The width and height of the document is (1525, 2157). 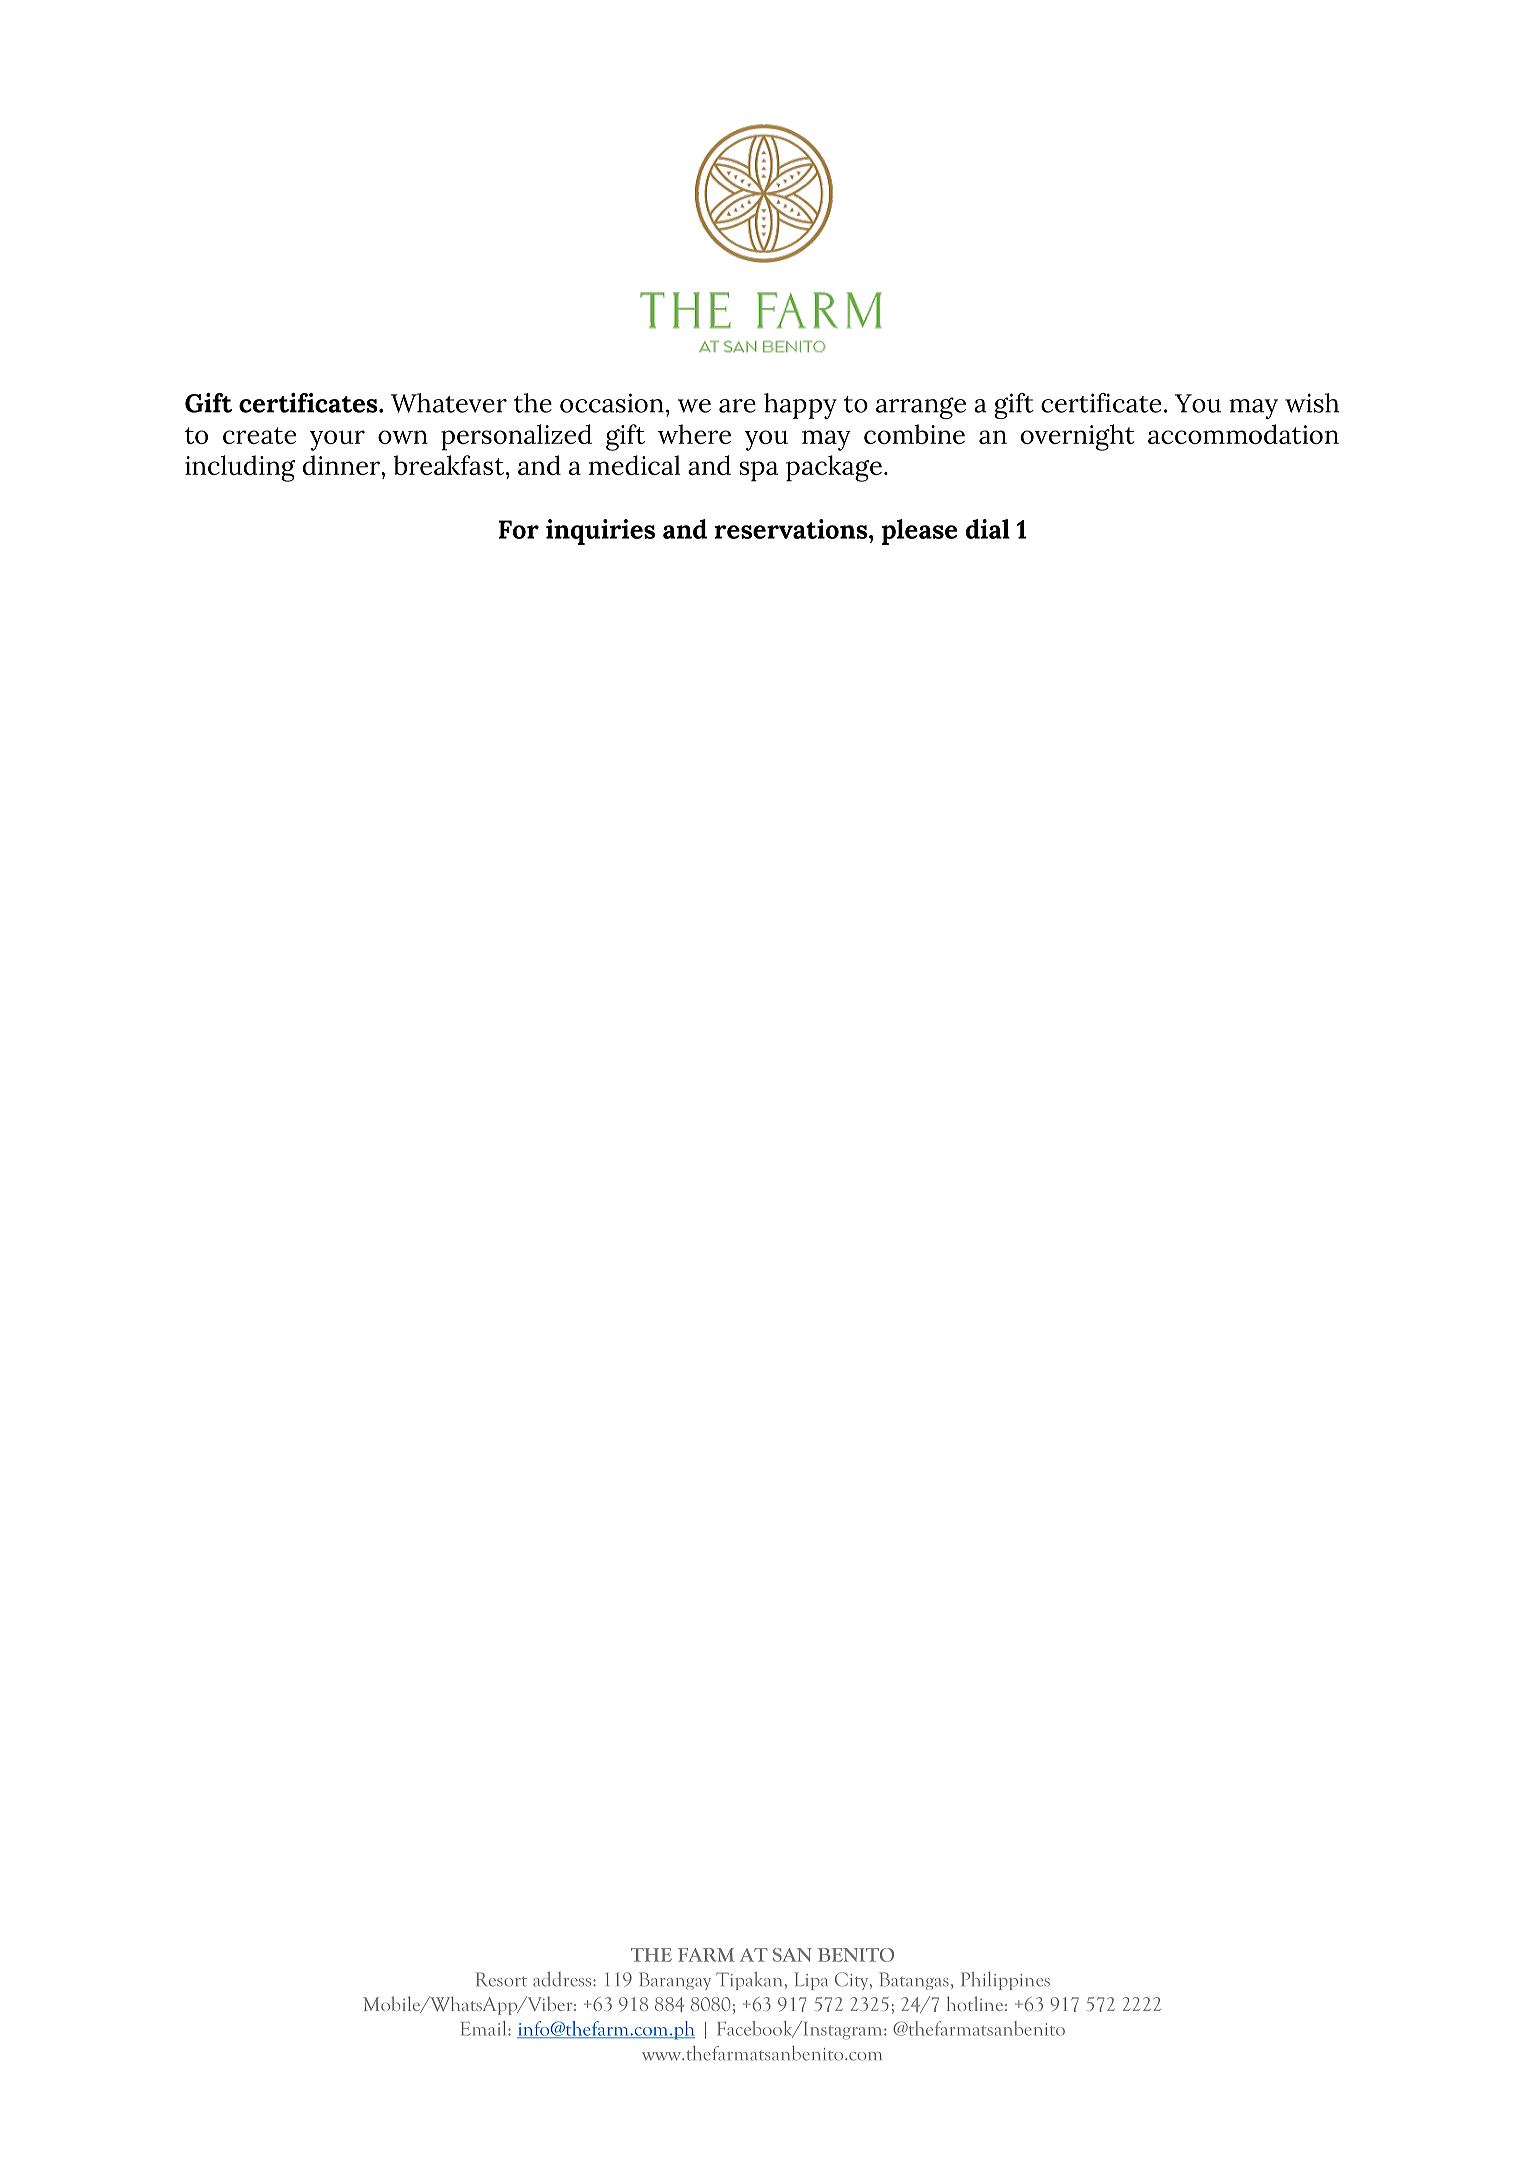 What do you see at coordinates (518, 529) in the document?
I see `For` at bounding box center [518, 529].
